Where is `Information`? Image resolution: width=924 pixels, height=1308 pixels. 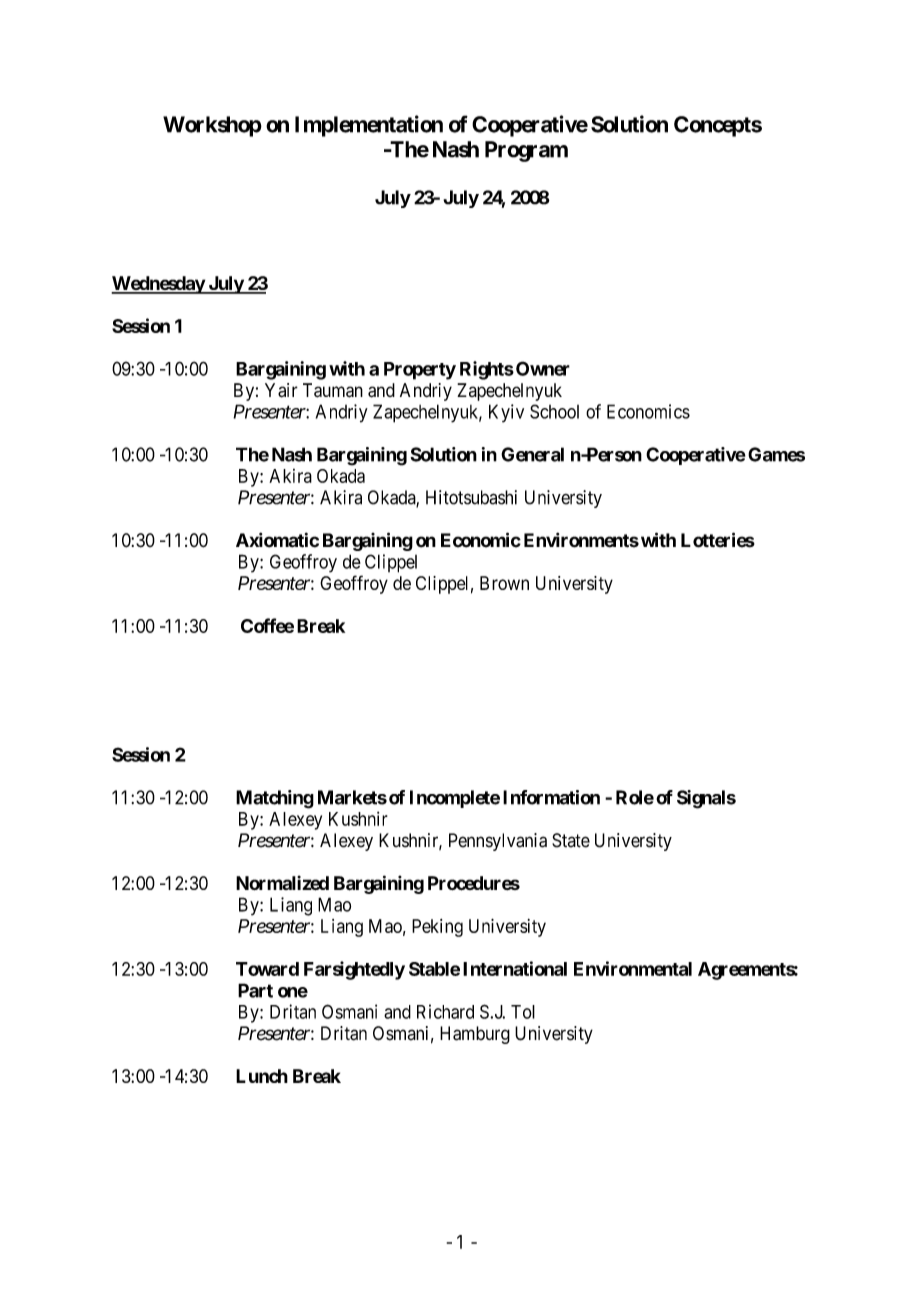
Information is located at coordinates (551, 797).
